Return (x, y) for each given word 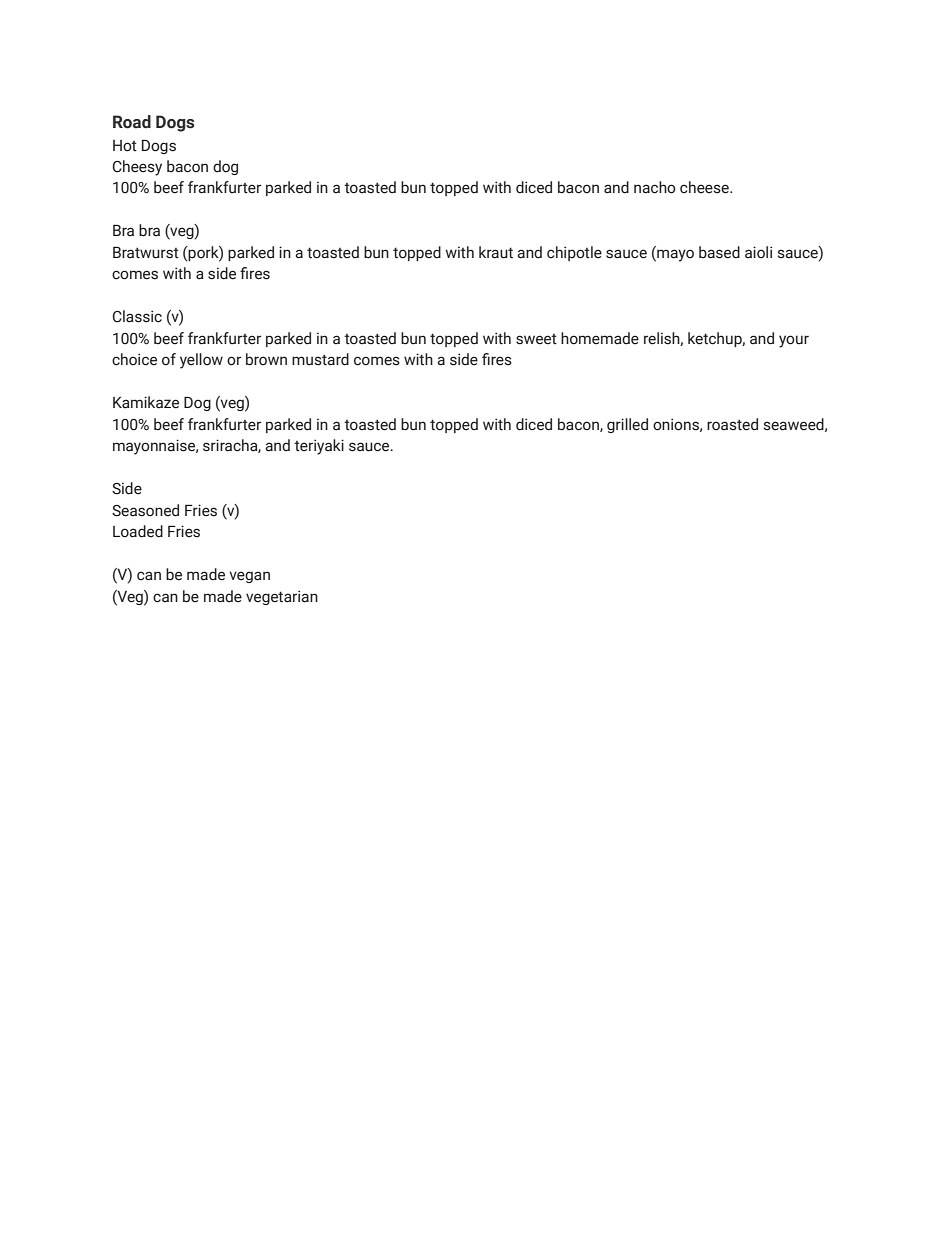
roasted (732, 424)
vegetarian (282, 597)
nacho (655, 187)
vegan (249, 577)
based (719, 252)
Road (132, 122)
